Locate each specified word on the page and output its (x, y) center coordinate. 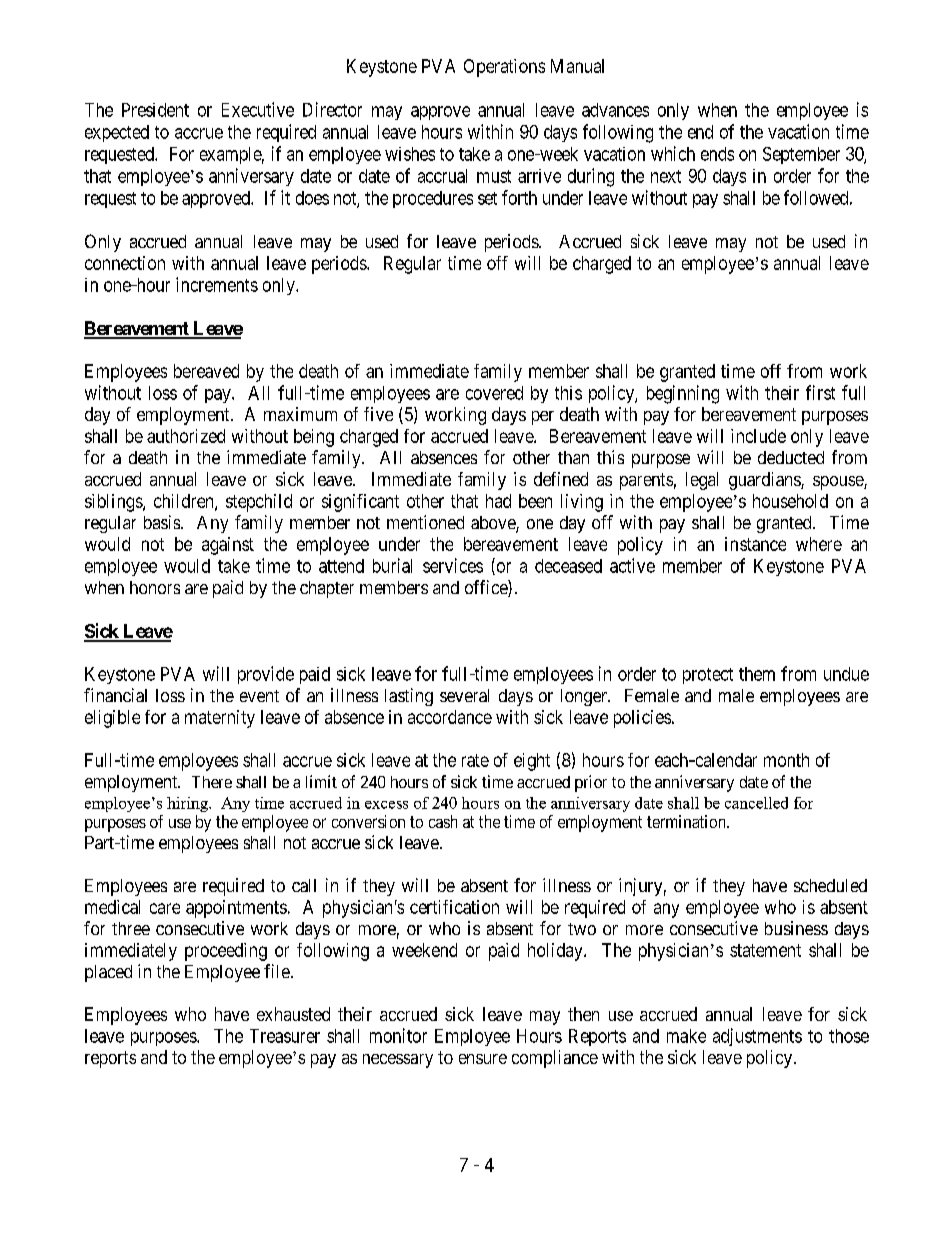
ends (717, 154)
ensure (483, 1059)
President (155, 110)
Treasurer (285, 1036)
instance (755, 544)
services (453, 565)
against (228, 546)
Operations (504, 68)
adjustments (757, 1037)
